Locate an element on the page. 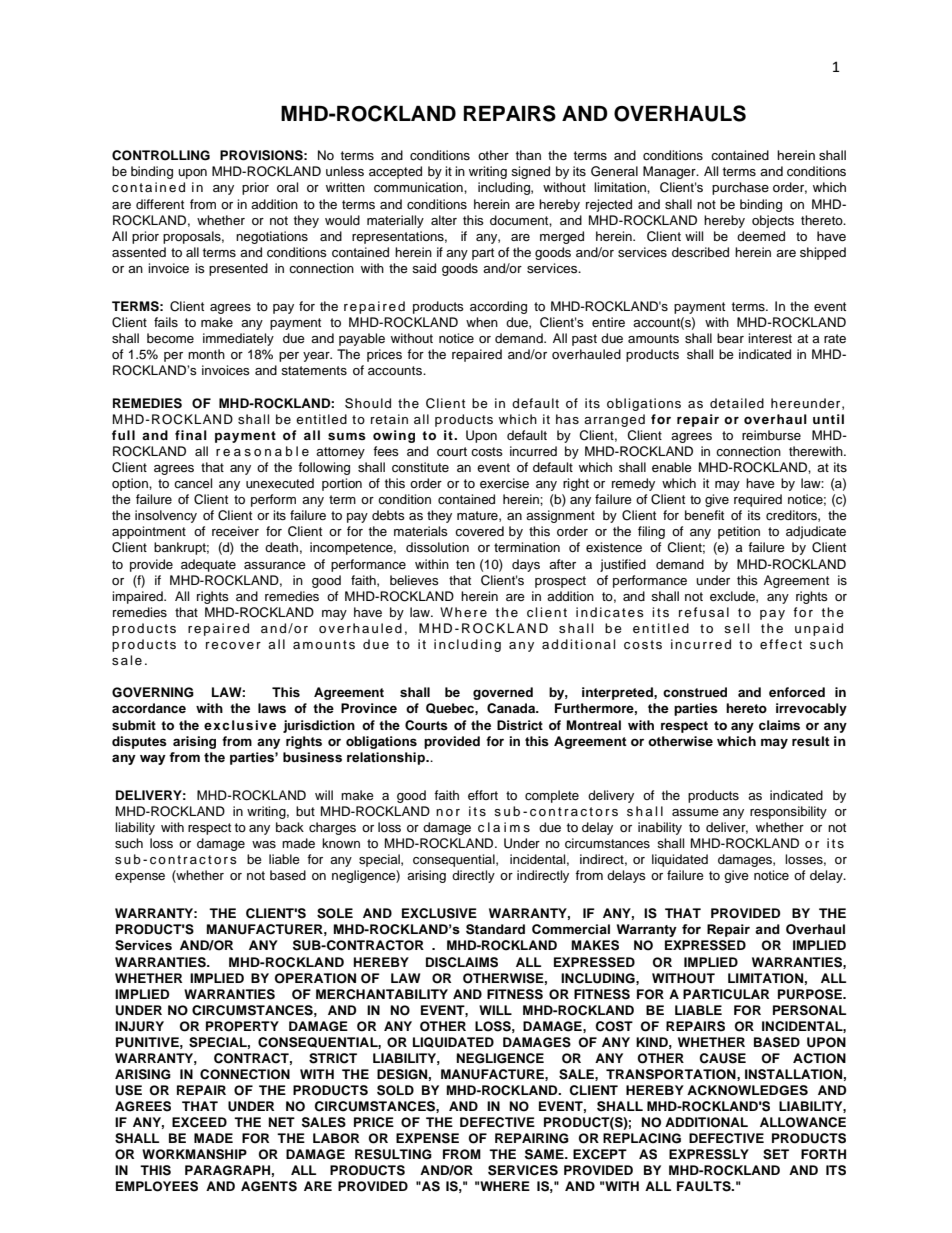 The image size is (952, 1233). signed is located at coordinates (530, 172).
